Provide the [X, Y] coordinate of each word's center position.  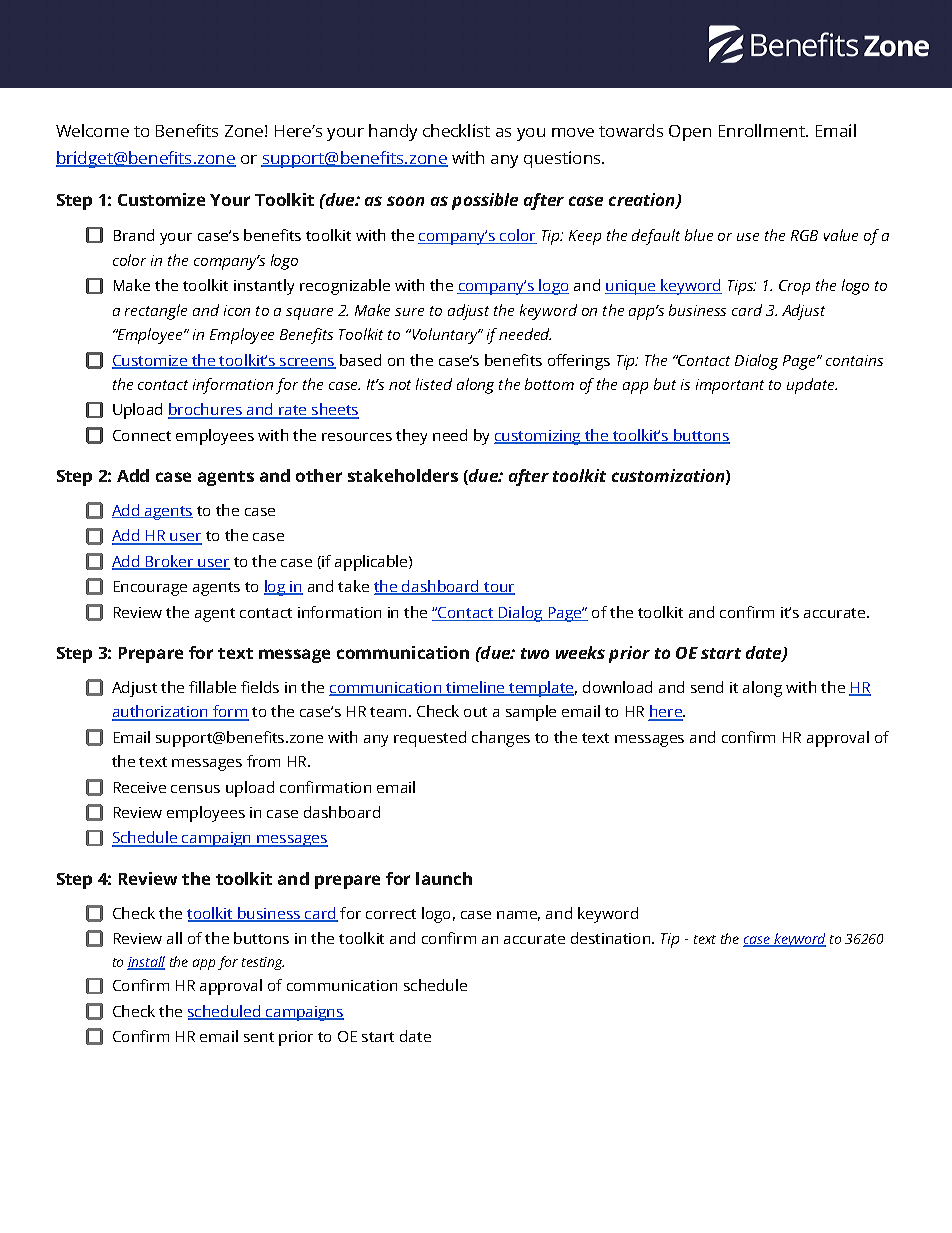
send [707, 687]
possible [485, 201]
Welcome [92, 130]
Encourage [150, 588]
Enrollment [763, 130]
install [146, 963]
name [518, 916]
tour [498, 588]
